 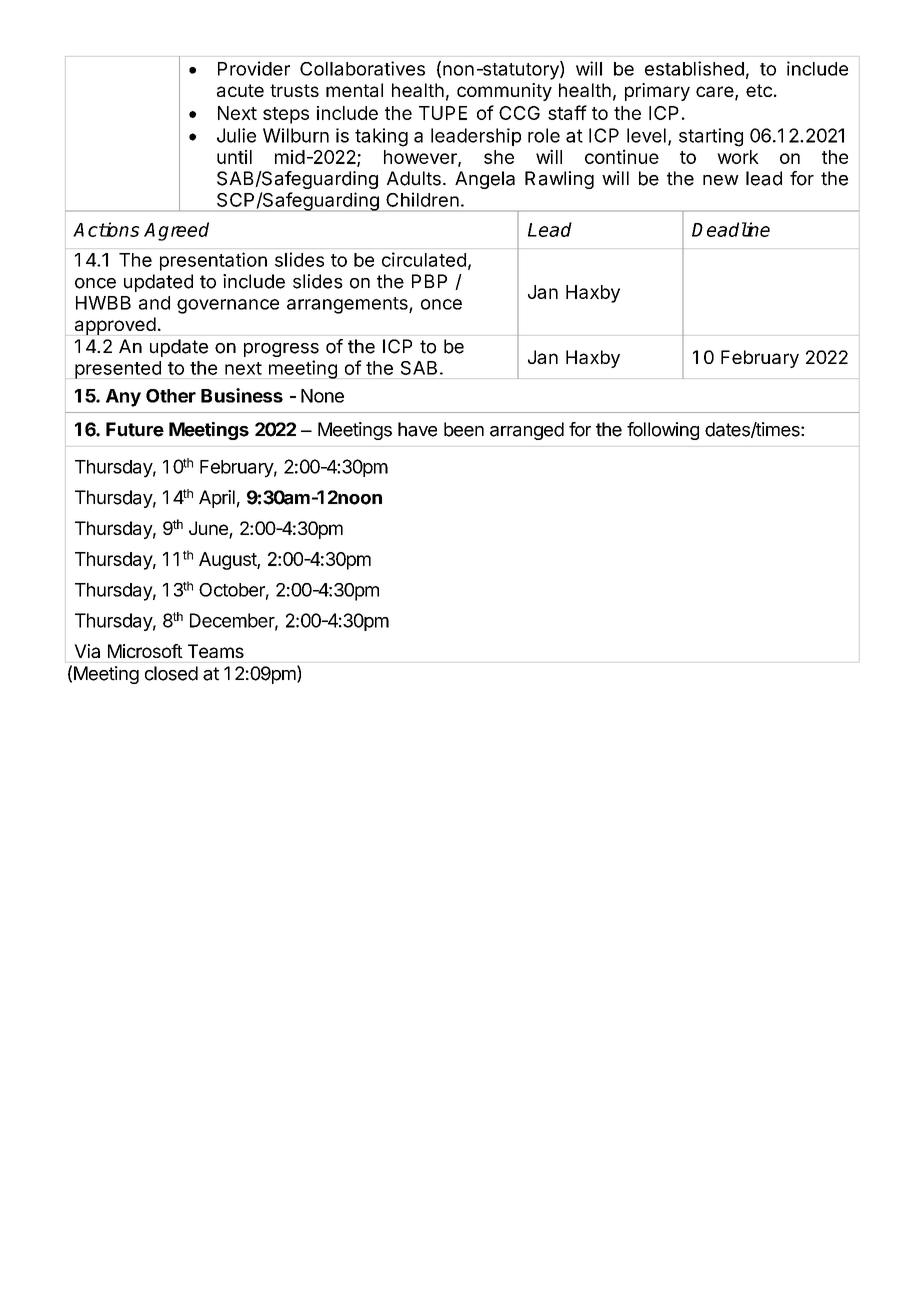 I want to click on circulated, so click(x=424, y=259).
